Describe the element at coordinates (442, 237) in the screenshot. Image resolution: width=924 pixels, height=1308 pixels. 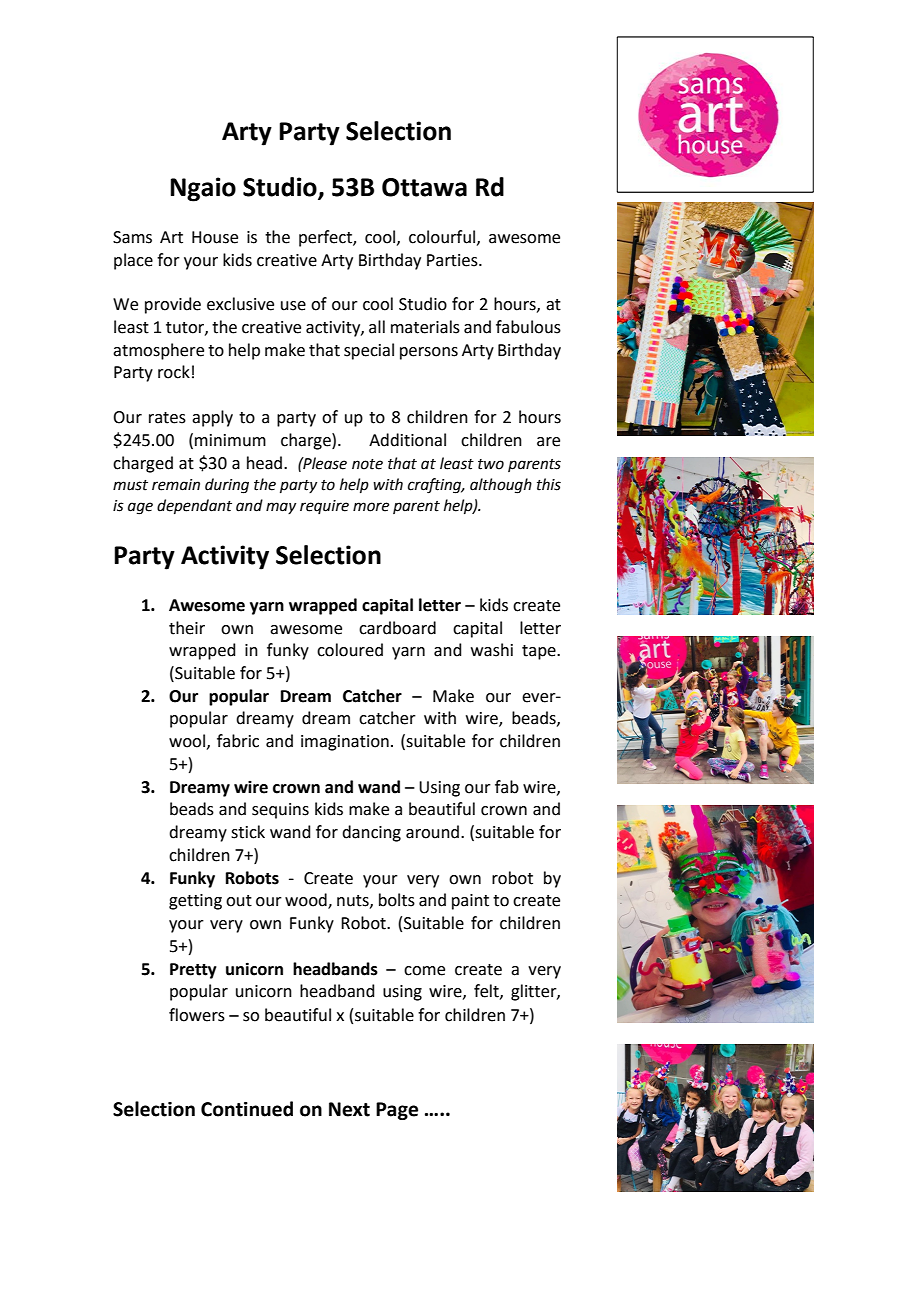
I see `colourful` at that location.
